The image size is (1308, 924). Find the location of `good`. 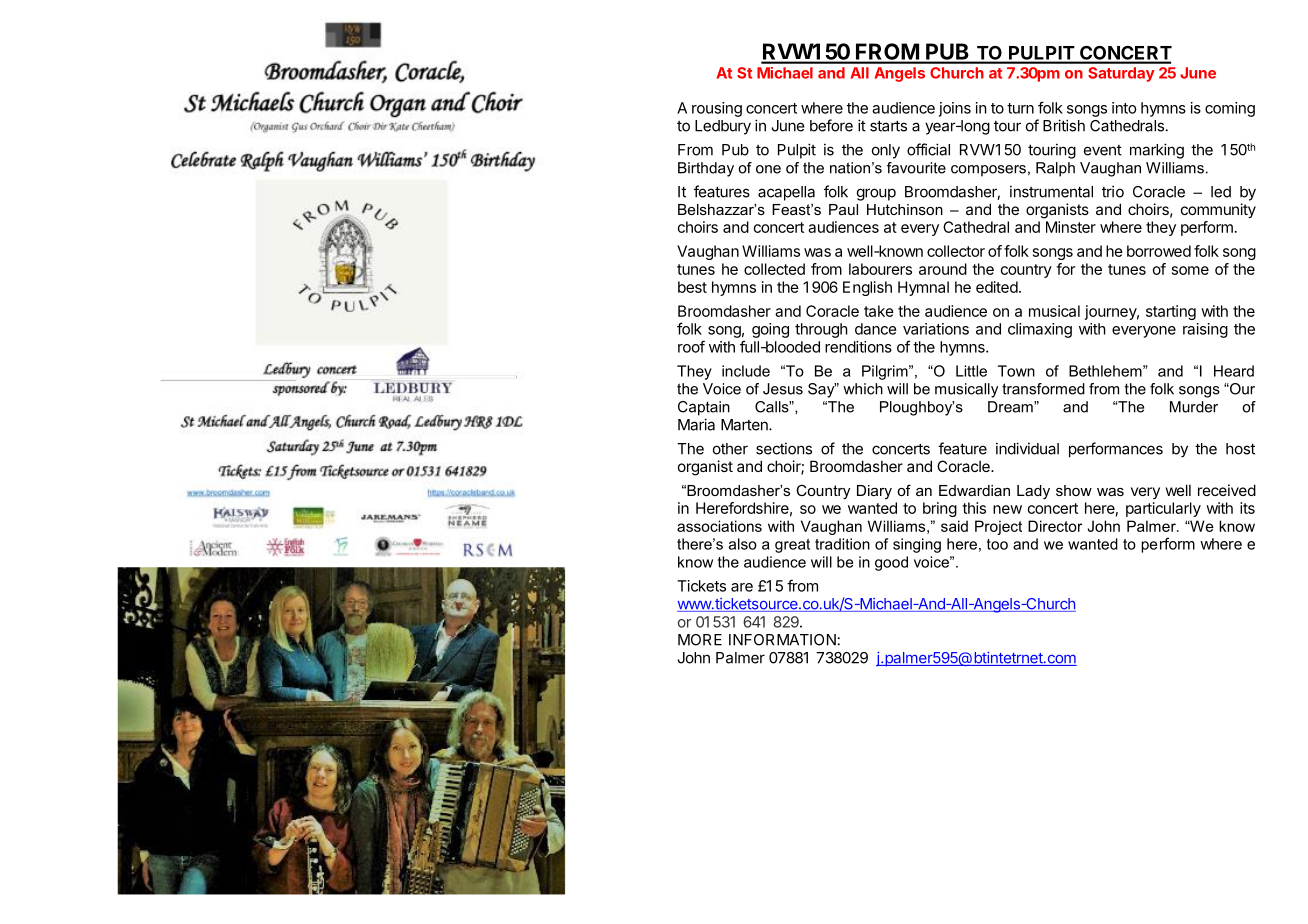

good is located at coordinates (891, 563).
